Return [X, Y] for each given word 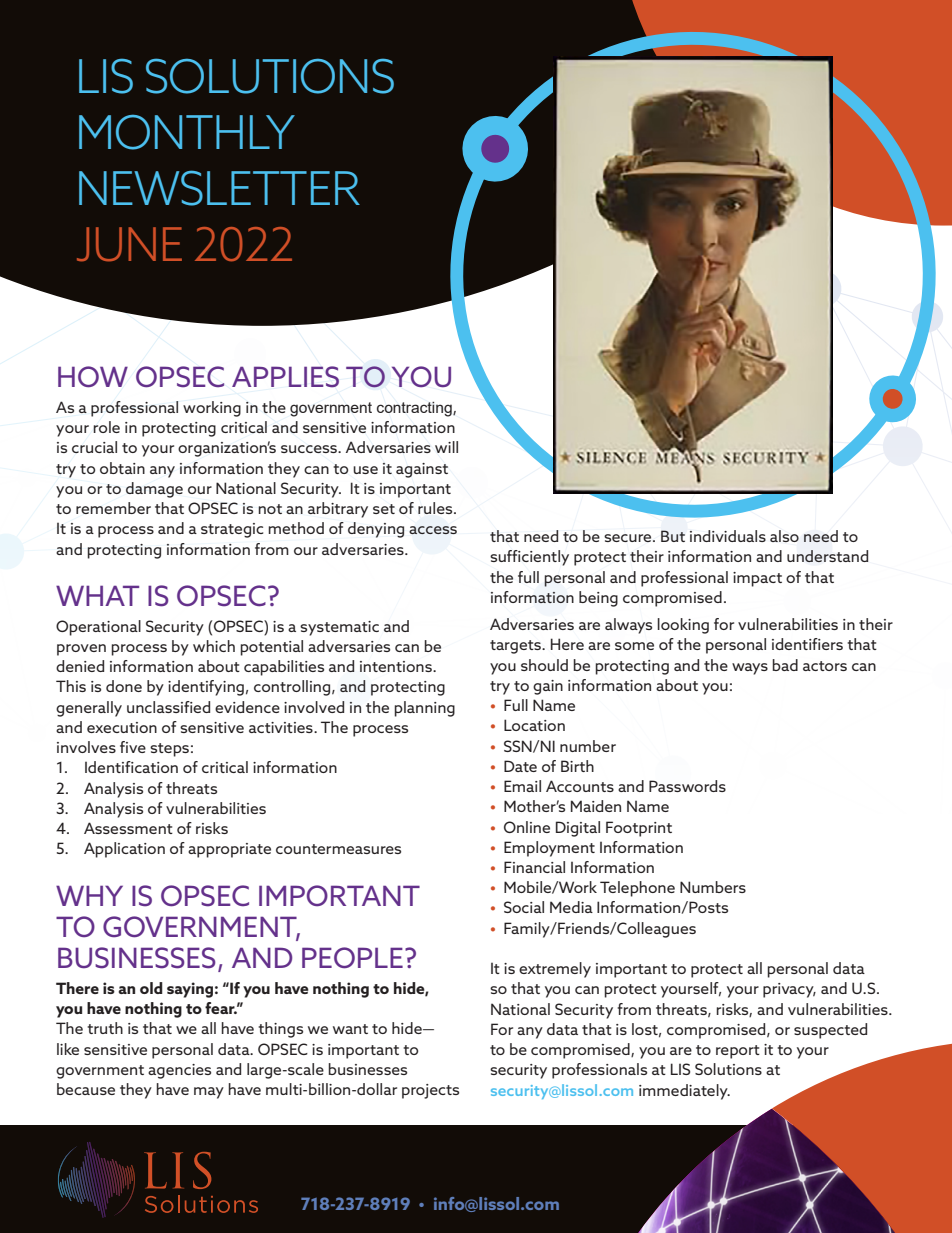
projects [430, 1091]
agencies [179, 1071]
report [738, 1052]
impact [757, 579]
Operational [98, 628]
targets [516, 647]
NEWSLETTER [219, 188]
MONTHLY [187, 132]
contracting [415, 409]
